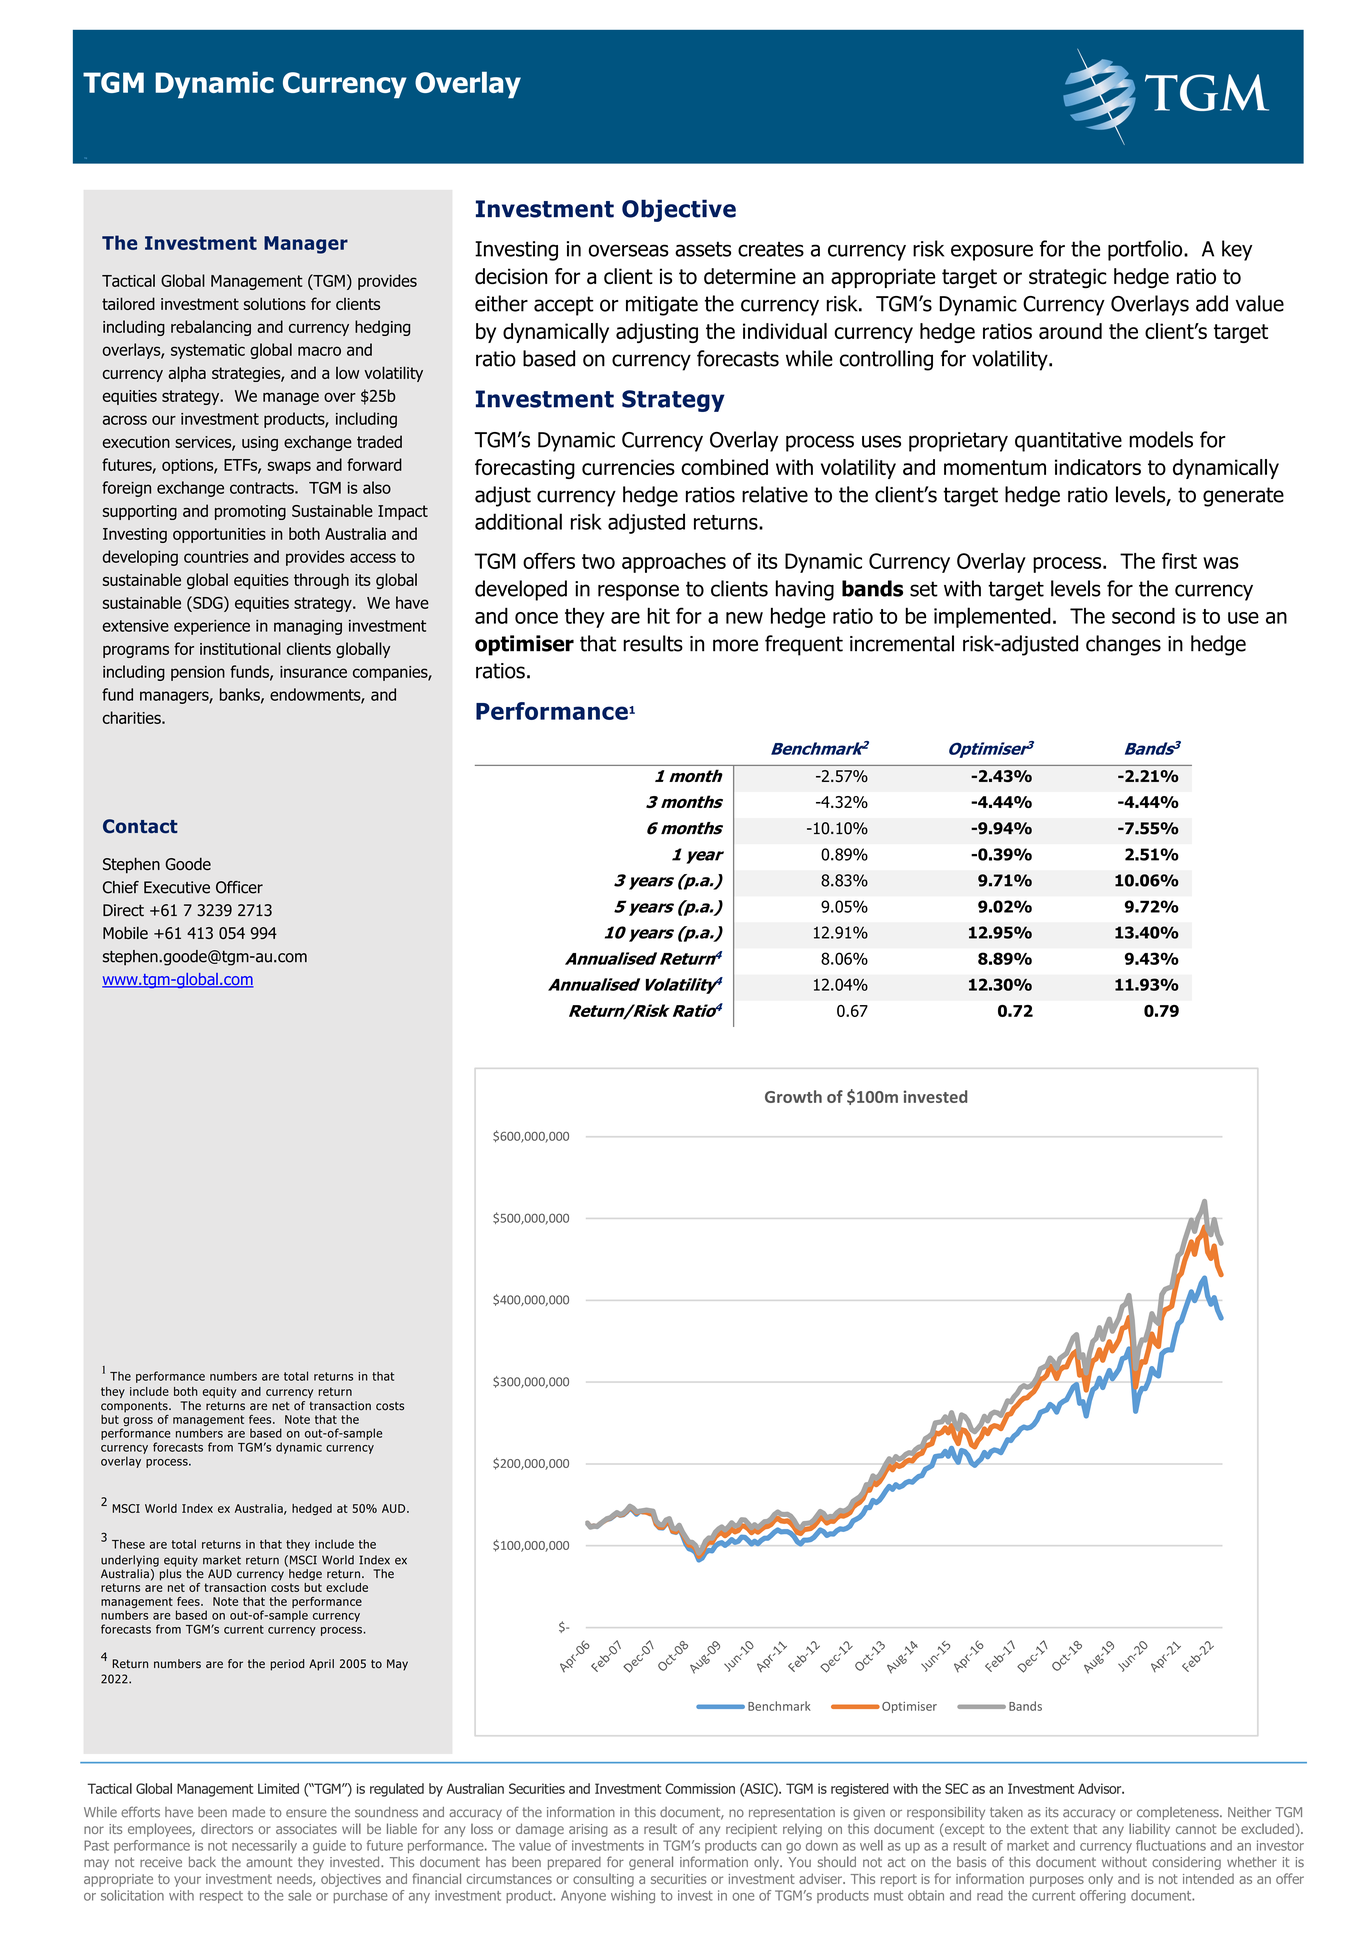 The image size is (1368, 1936). I want to click on components, so click(135, 1407).
